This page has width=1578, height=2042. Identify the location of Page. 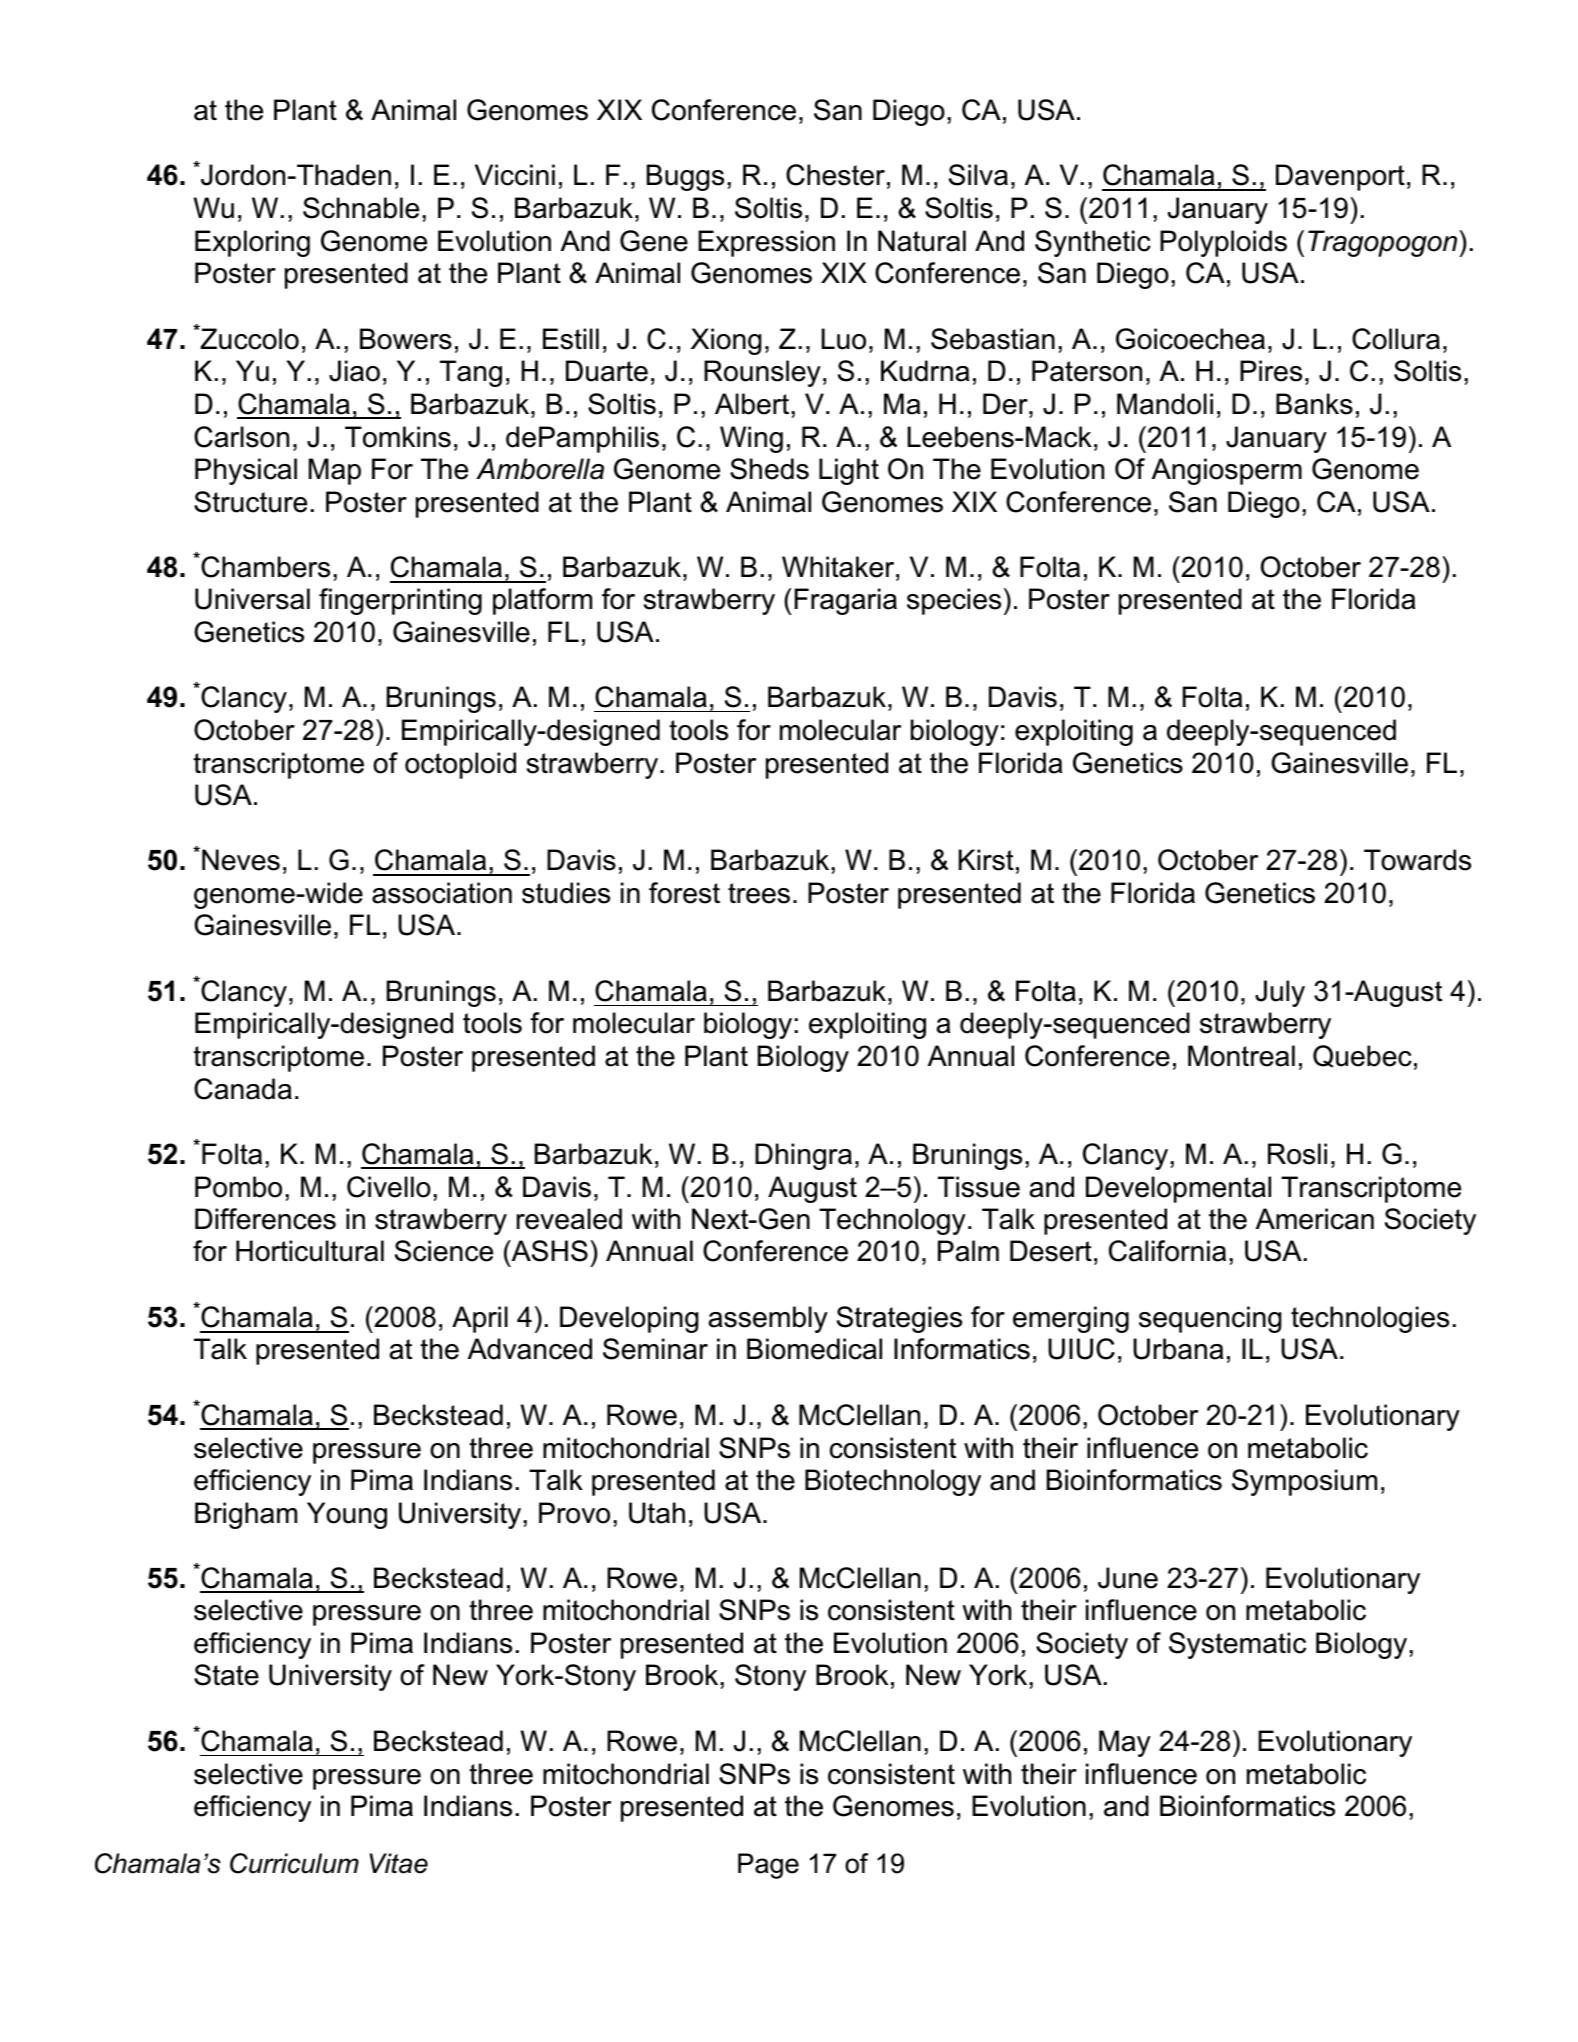
(768, 1866).
